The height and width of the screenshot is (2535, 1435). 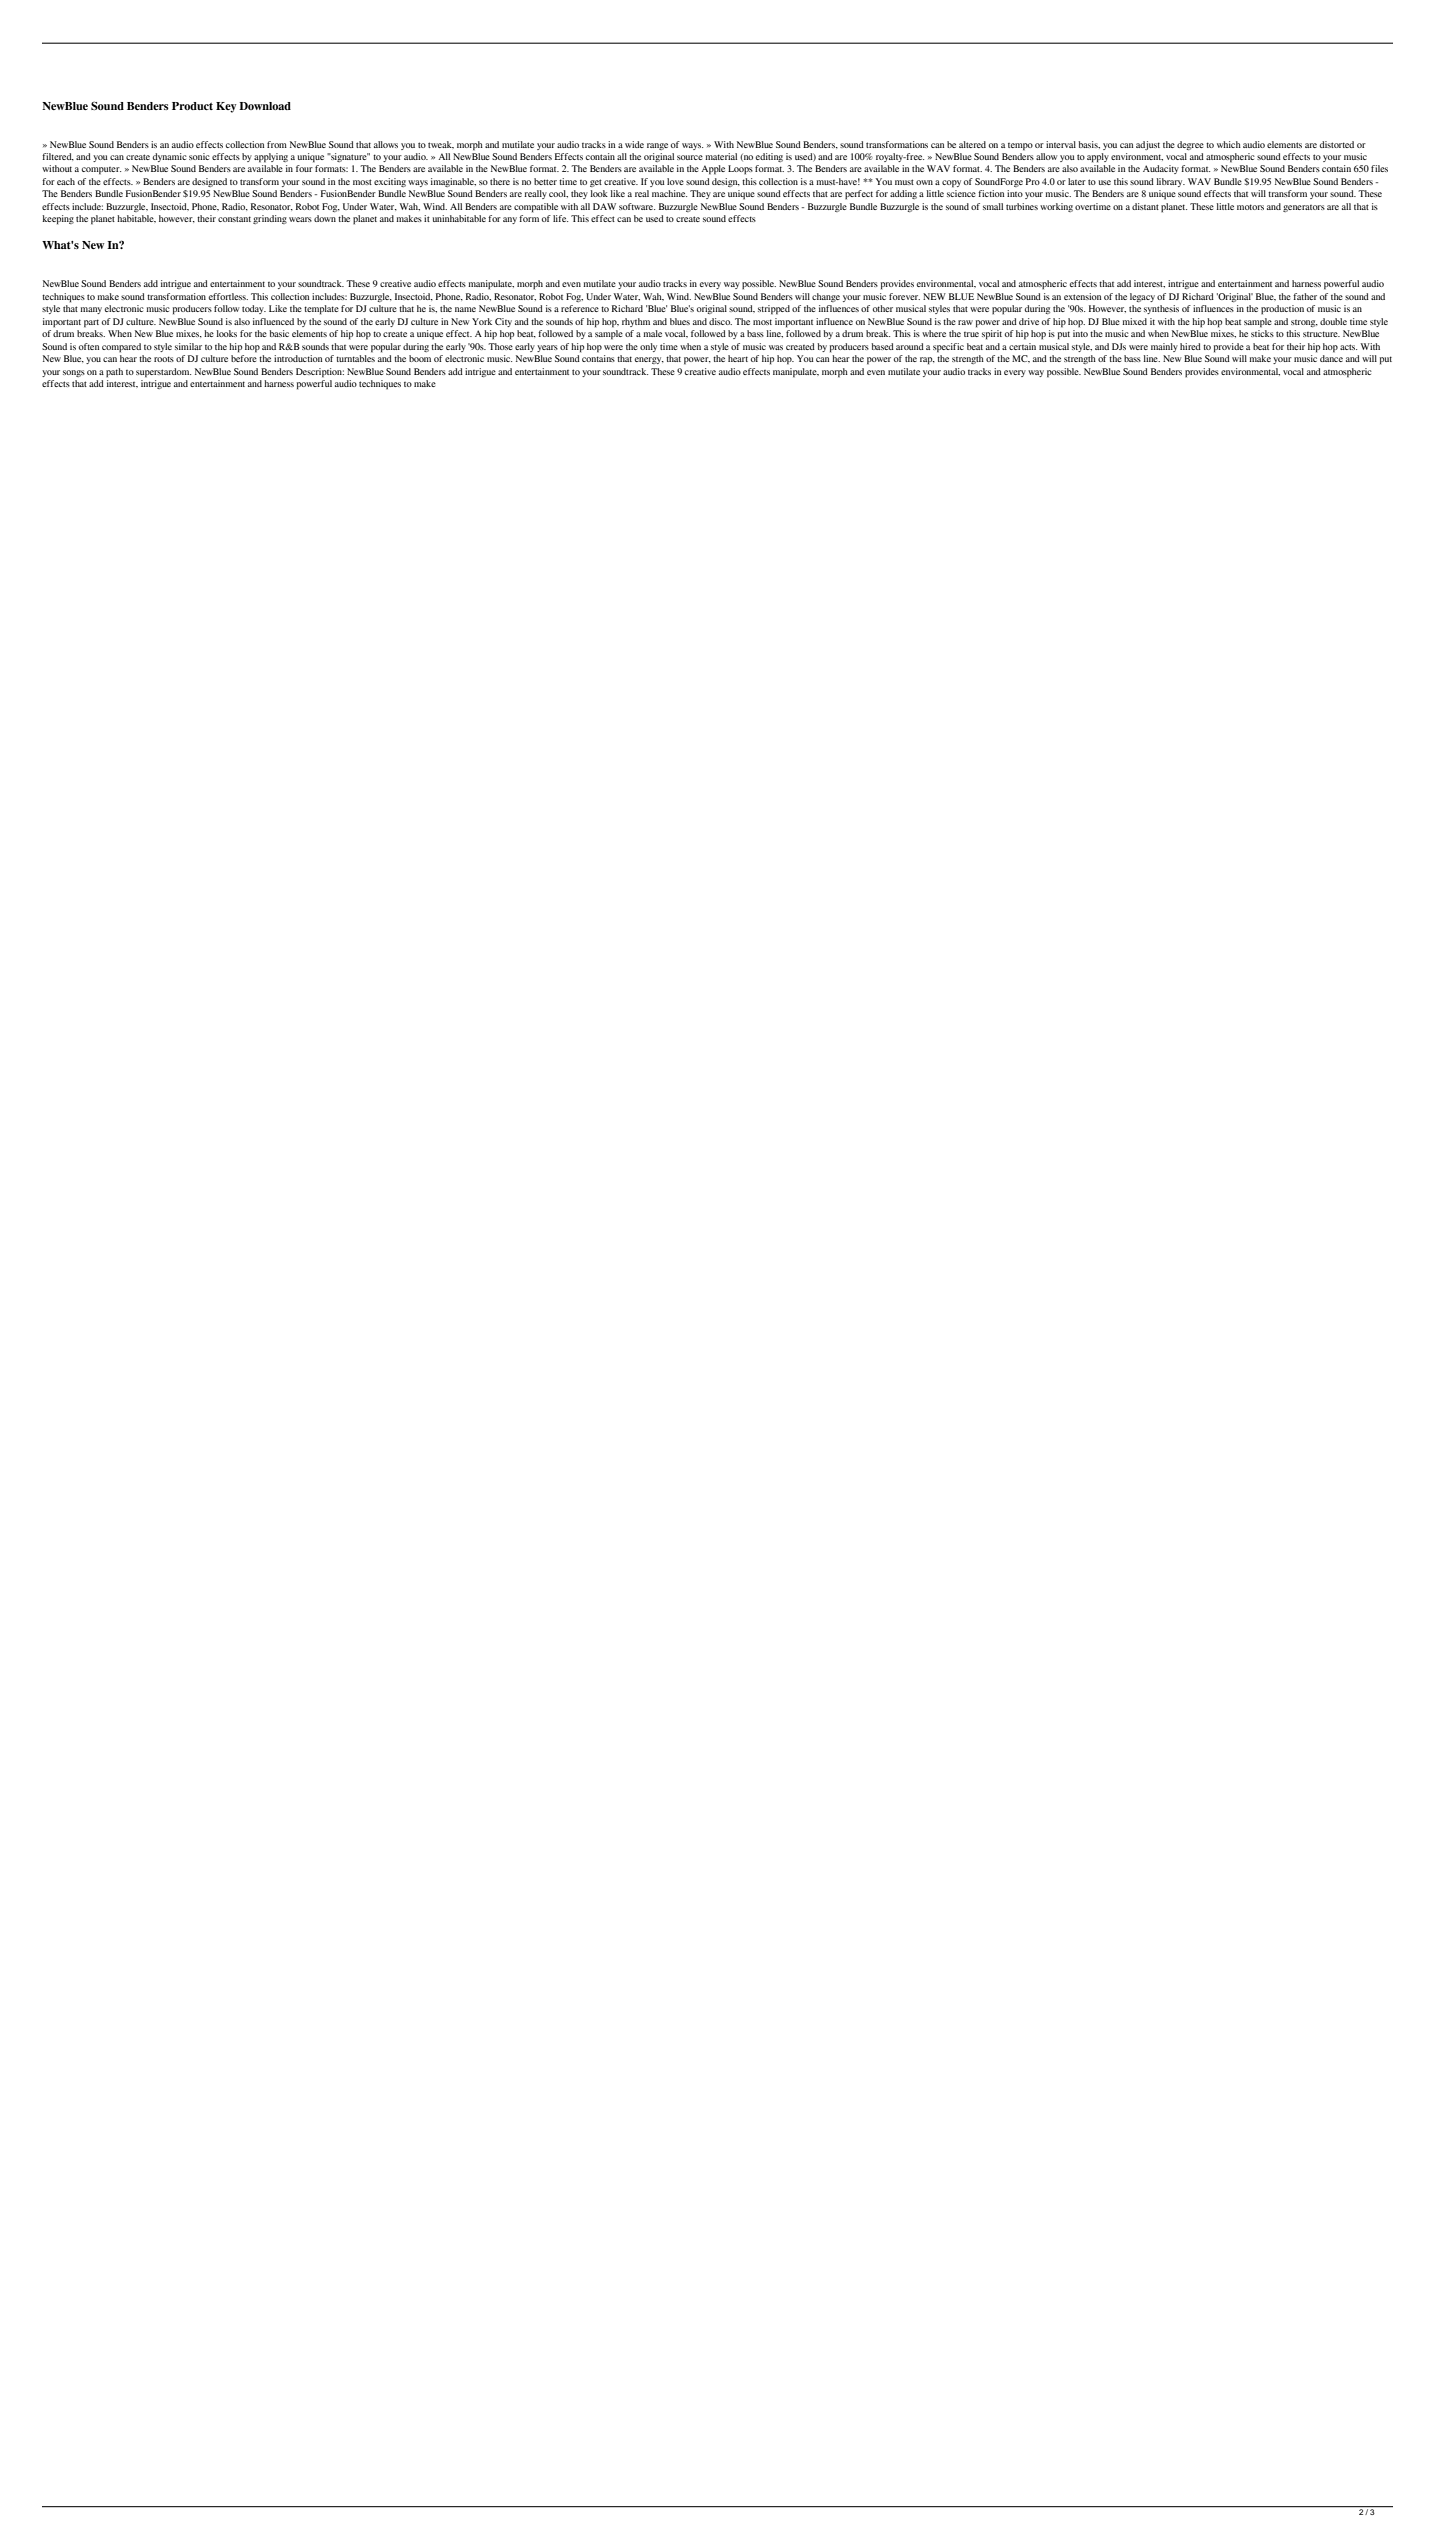 What do you see at coordinates (826, 297) in the screenshot?
I see `change` at bounding box center [826, 297].
